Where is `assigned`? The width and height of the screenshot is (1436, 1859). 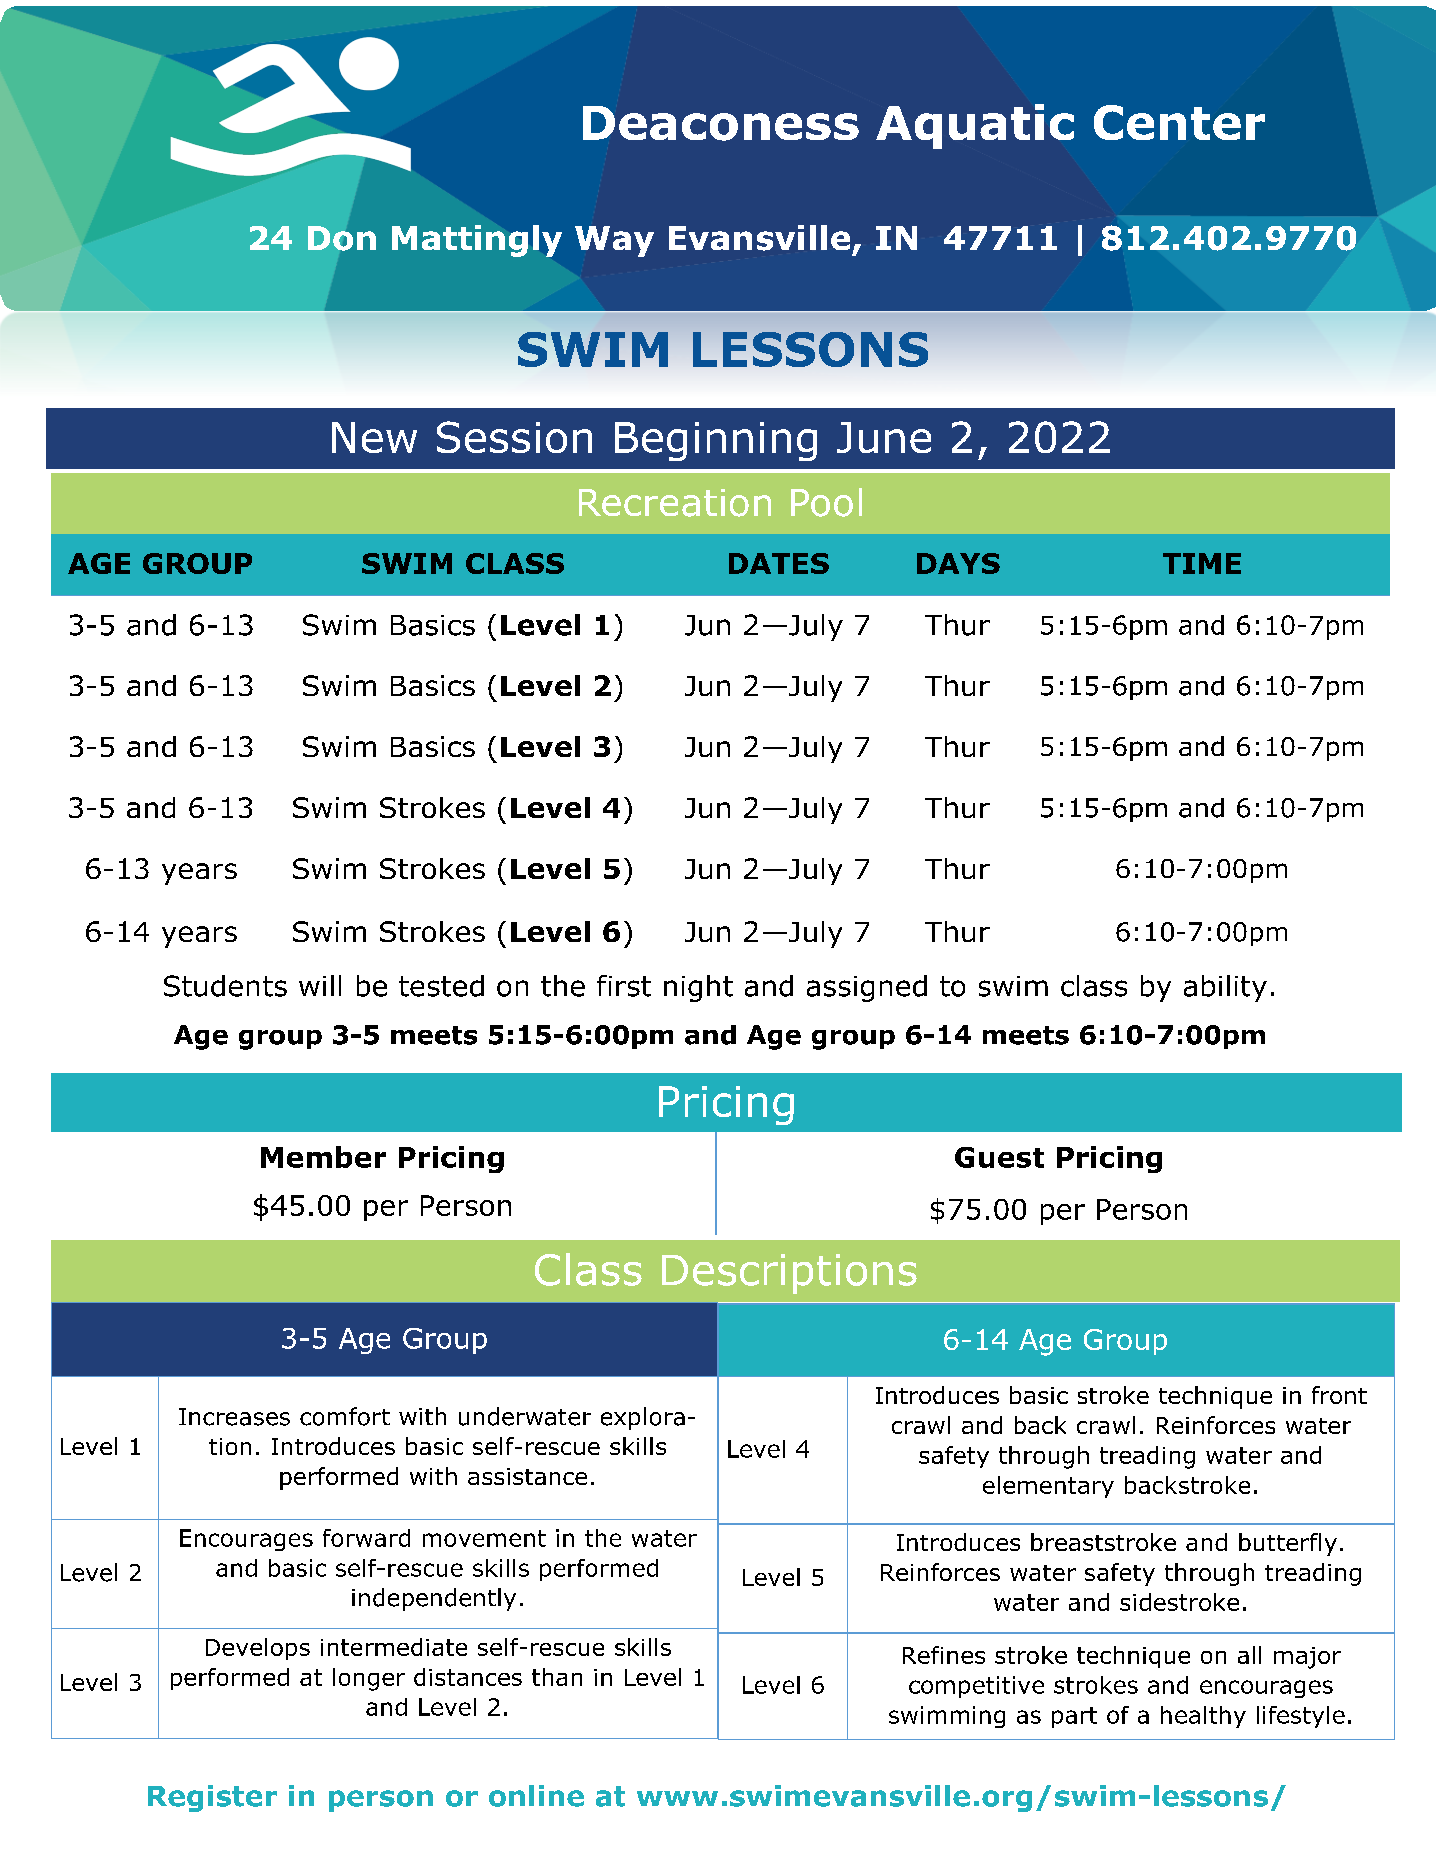 assigned is located at coordinates (867, 988).
